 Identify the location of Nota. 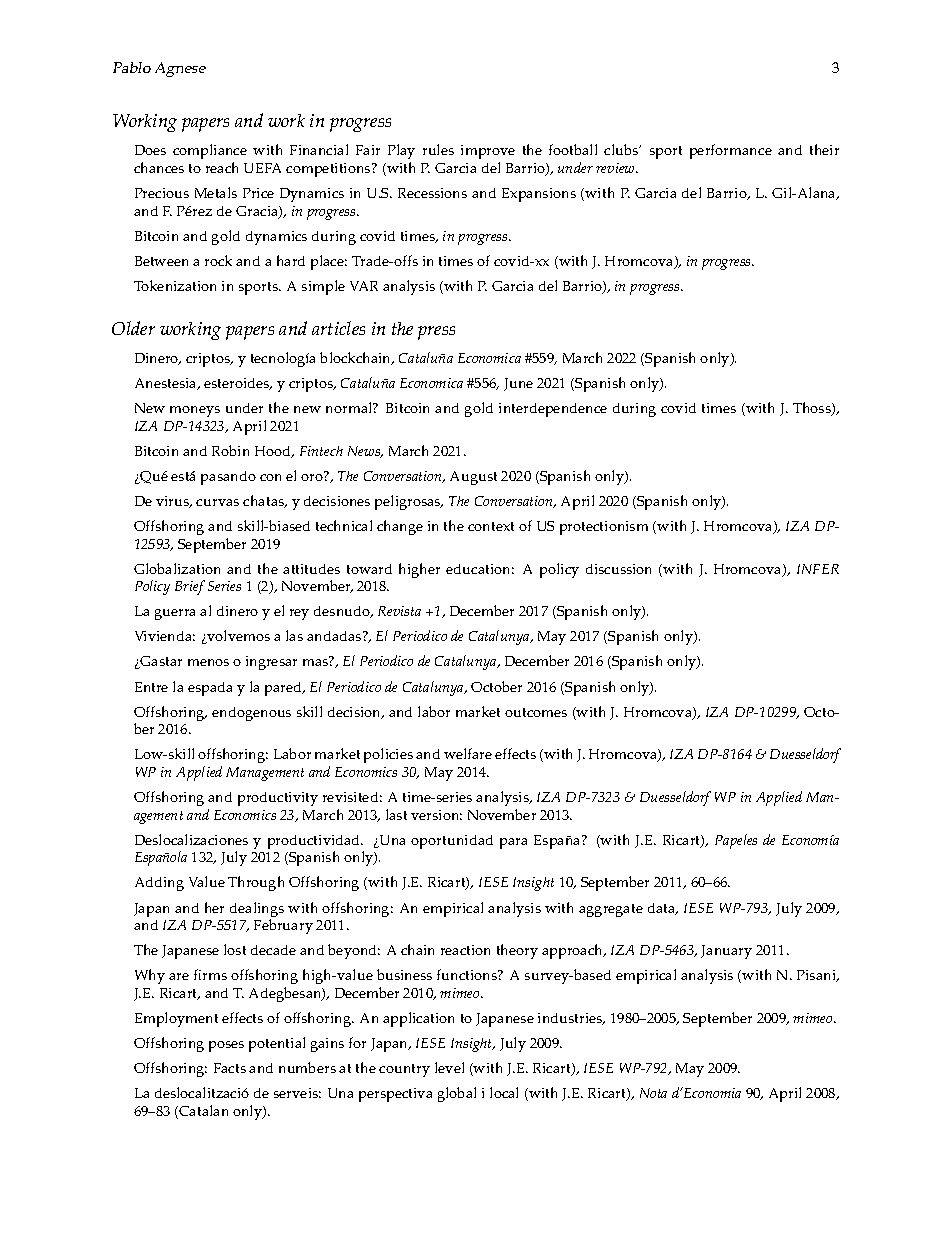
(653, 1093).
